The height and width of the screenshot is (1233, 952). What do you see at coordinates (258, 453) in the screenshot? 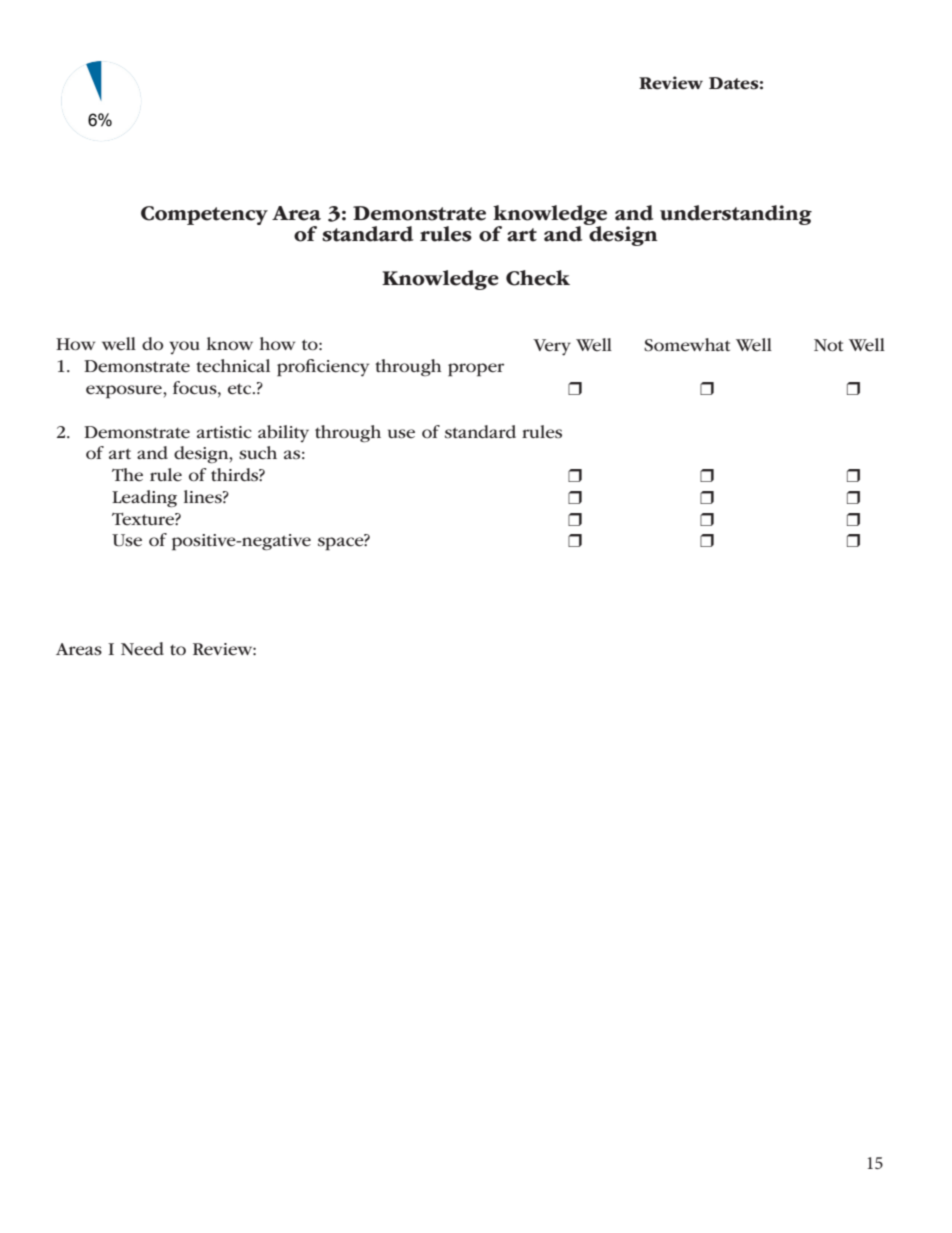
I see `such` at bounding box center [258, 453].
